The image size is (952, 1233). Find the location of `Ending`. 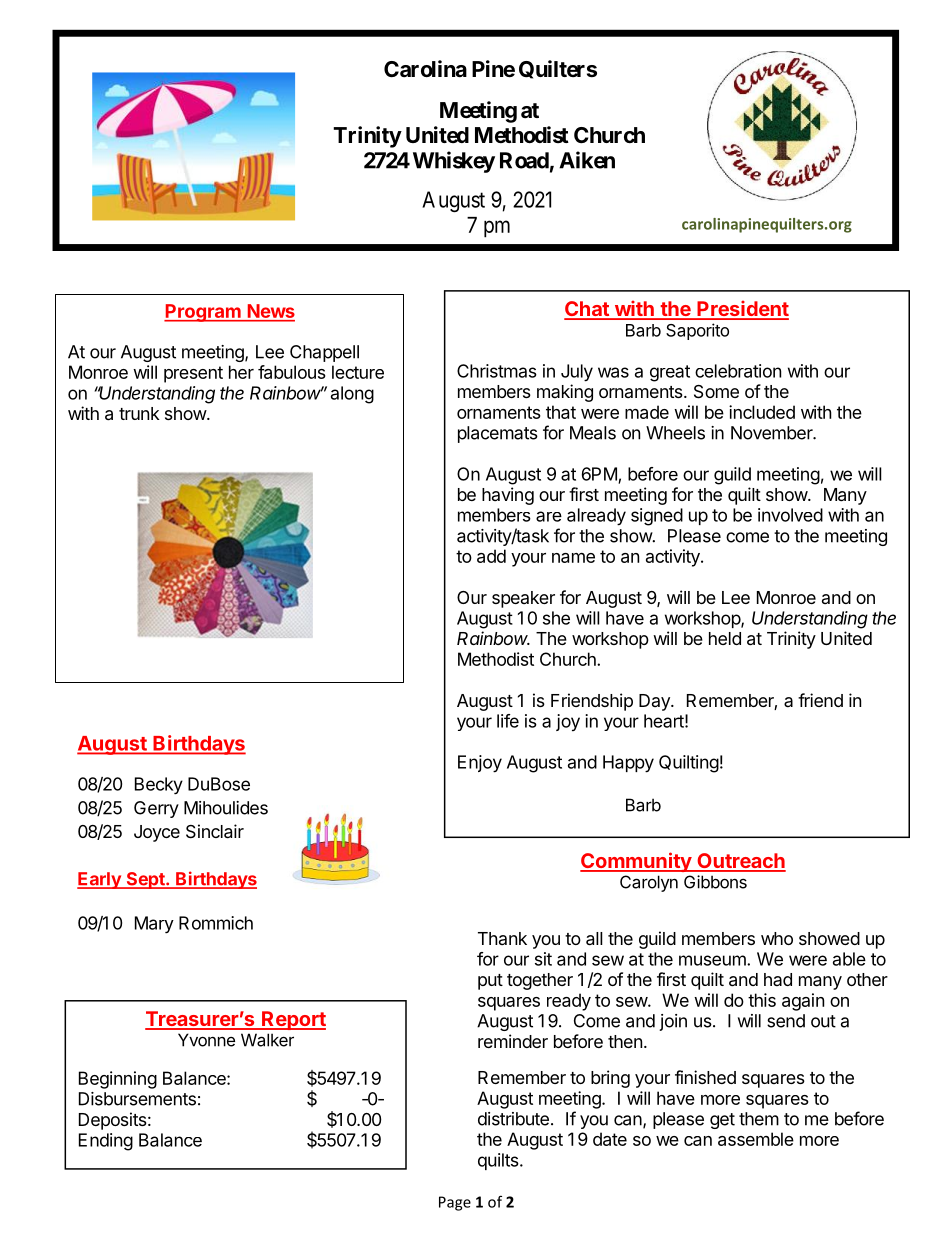

Ending is located at coordinates (106, 1142).
